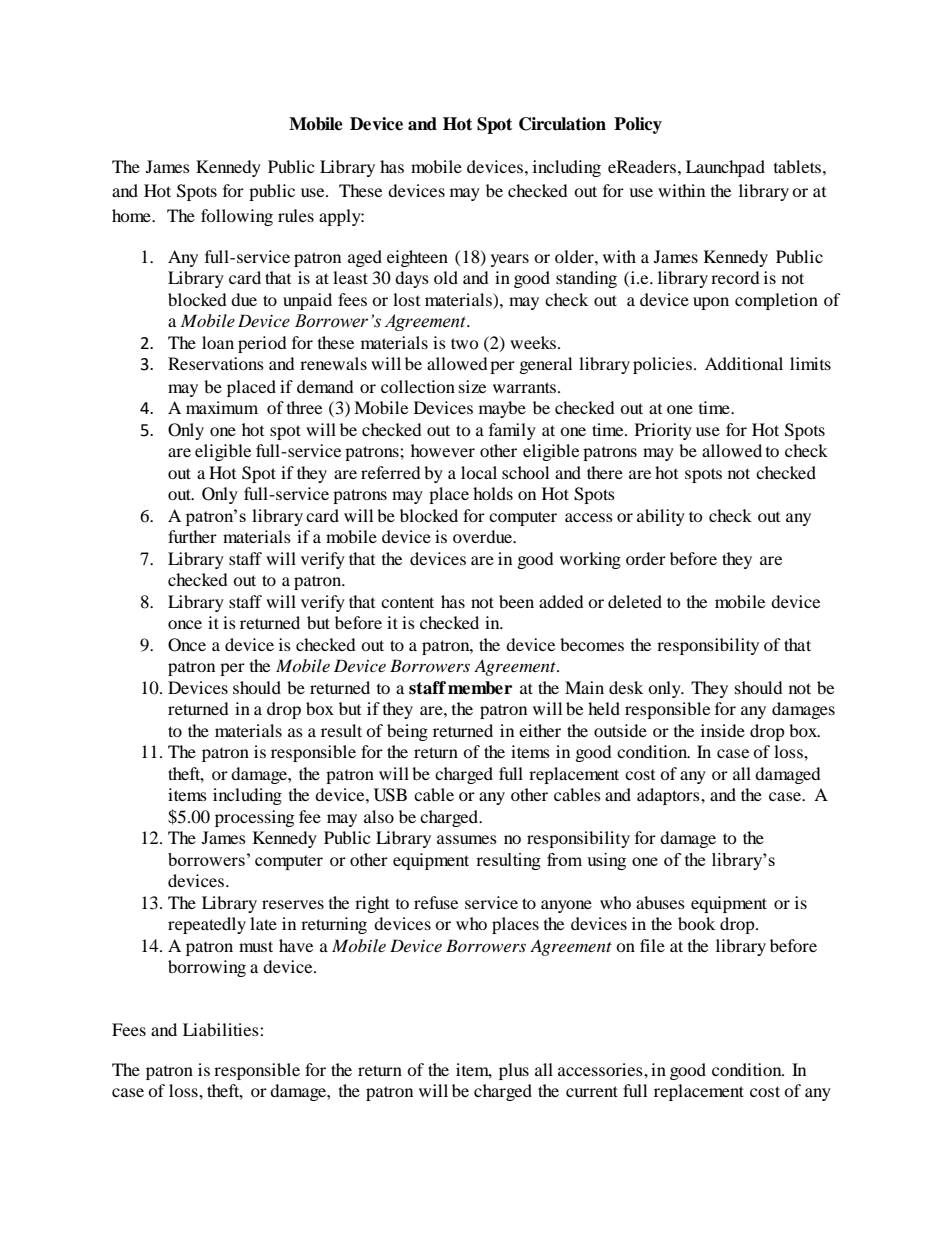 Image resolution: width=952 pixels, height=1233 pixels. I want to click on been, so click(516, 601).
